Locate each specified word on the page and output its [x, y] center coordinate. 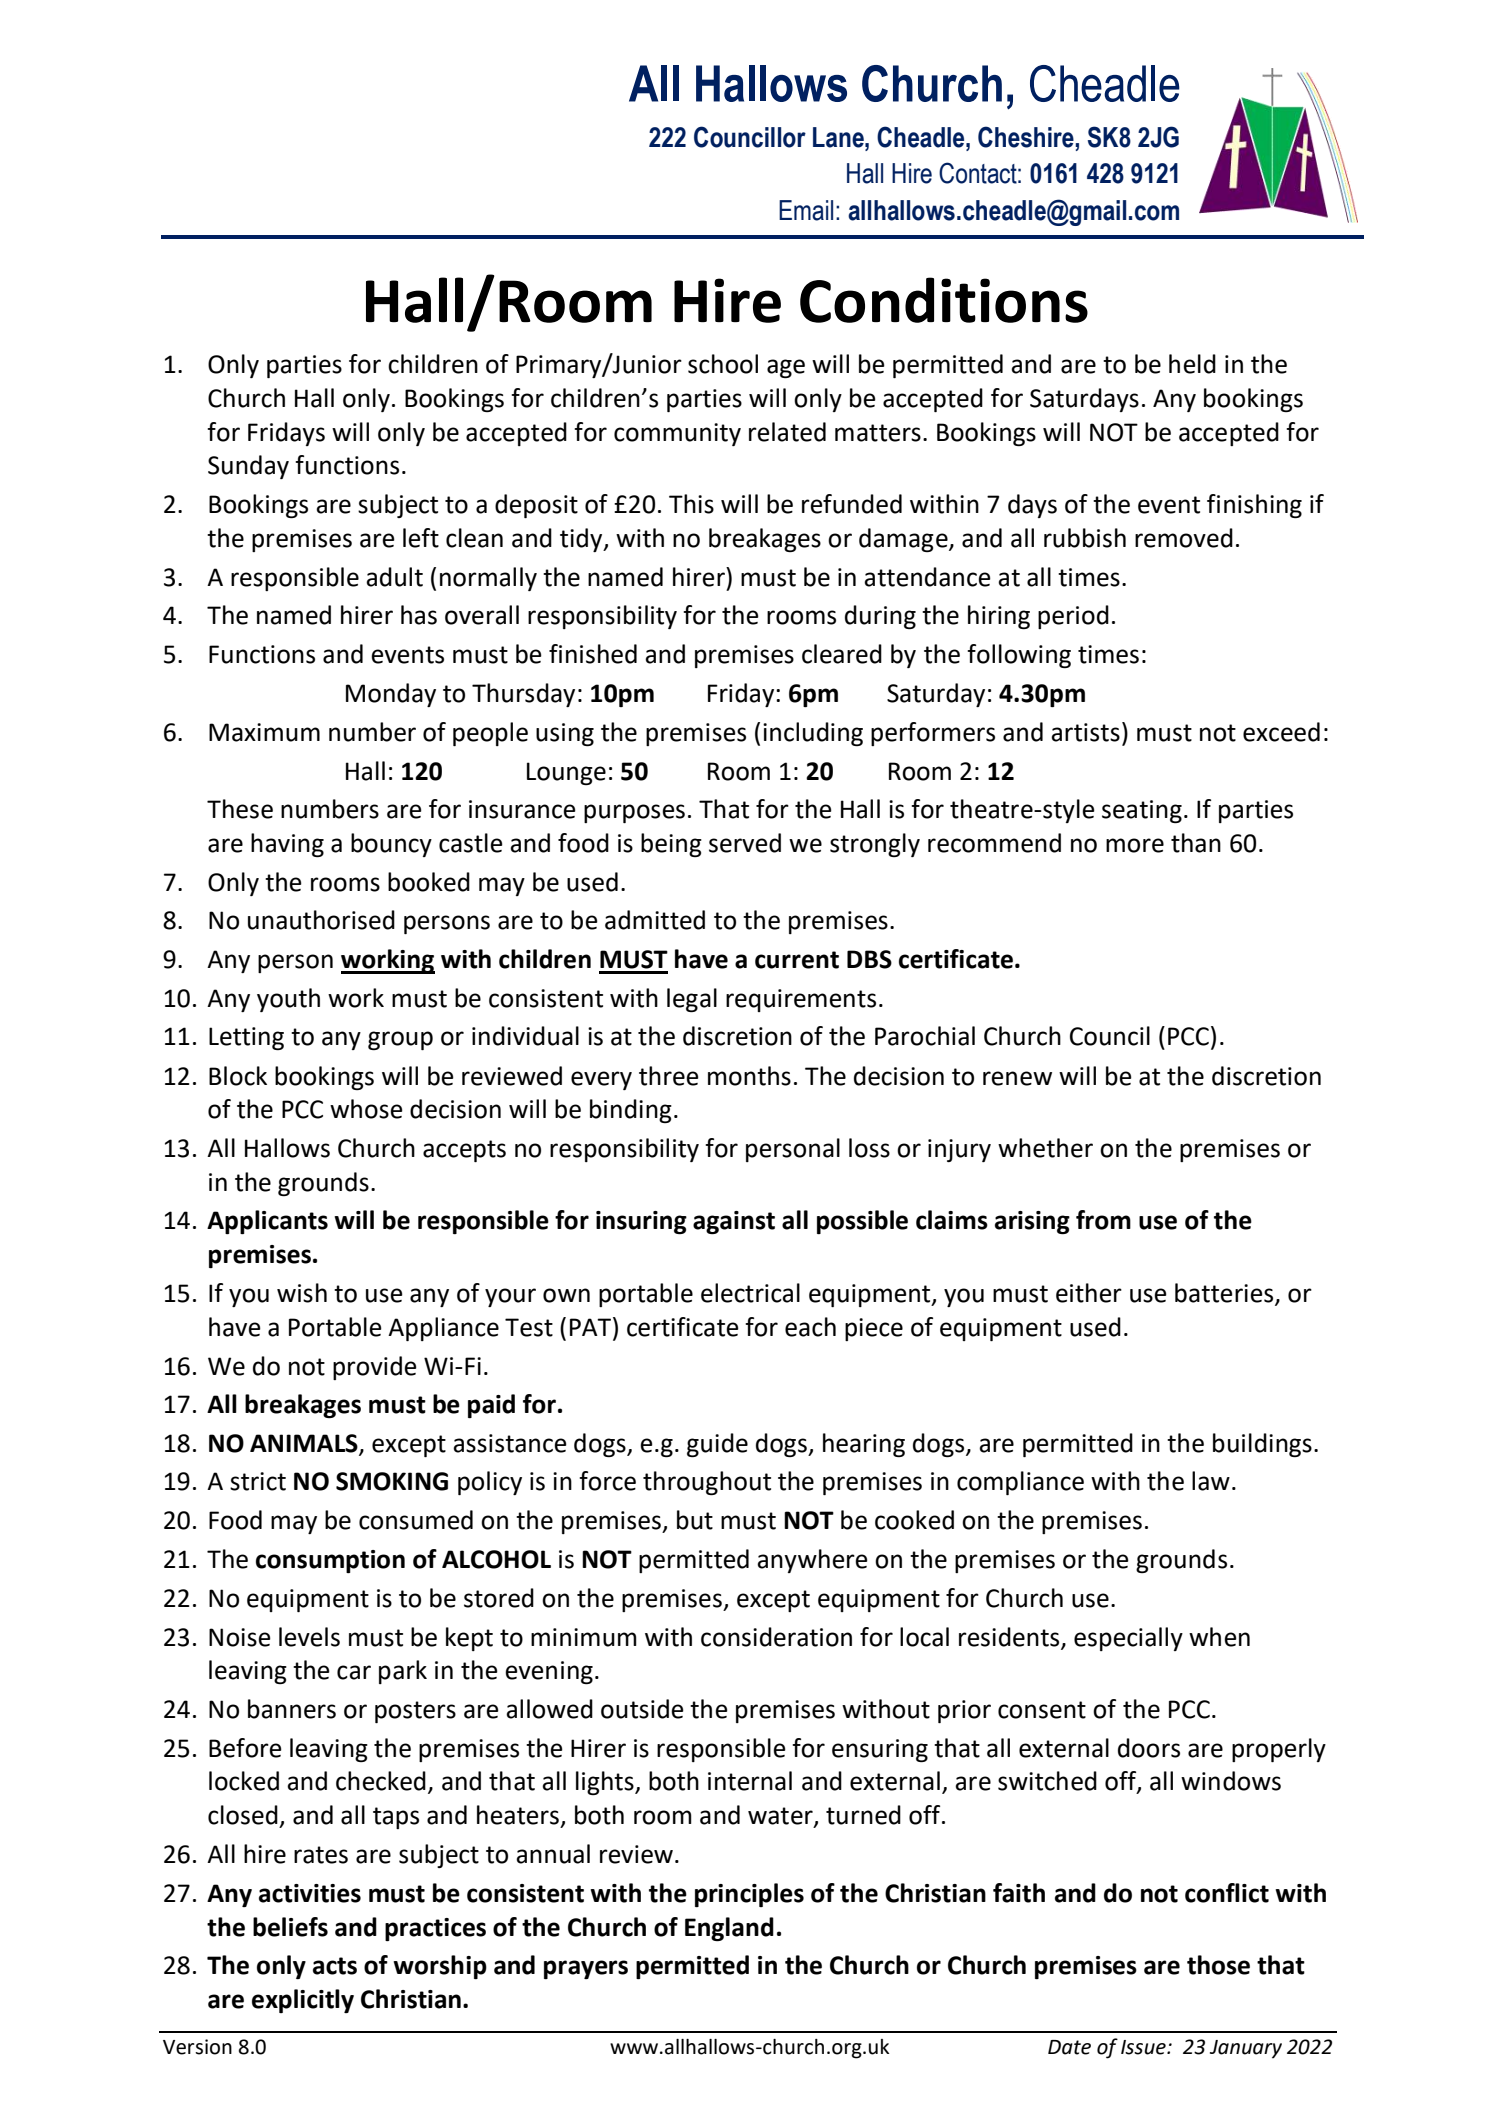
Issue [1144, 2047]
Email [806, 210]
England [729, 1929]
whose [366, 1109]
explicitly [303, 2001]
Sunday [248, 467]
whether [1045, 1148]
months [749, 1076]
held [1192, 364]
